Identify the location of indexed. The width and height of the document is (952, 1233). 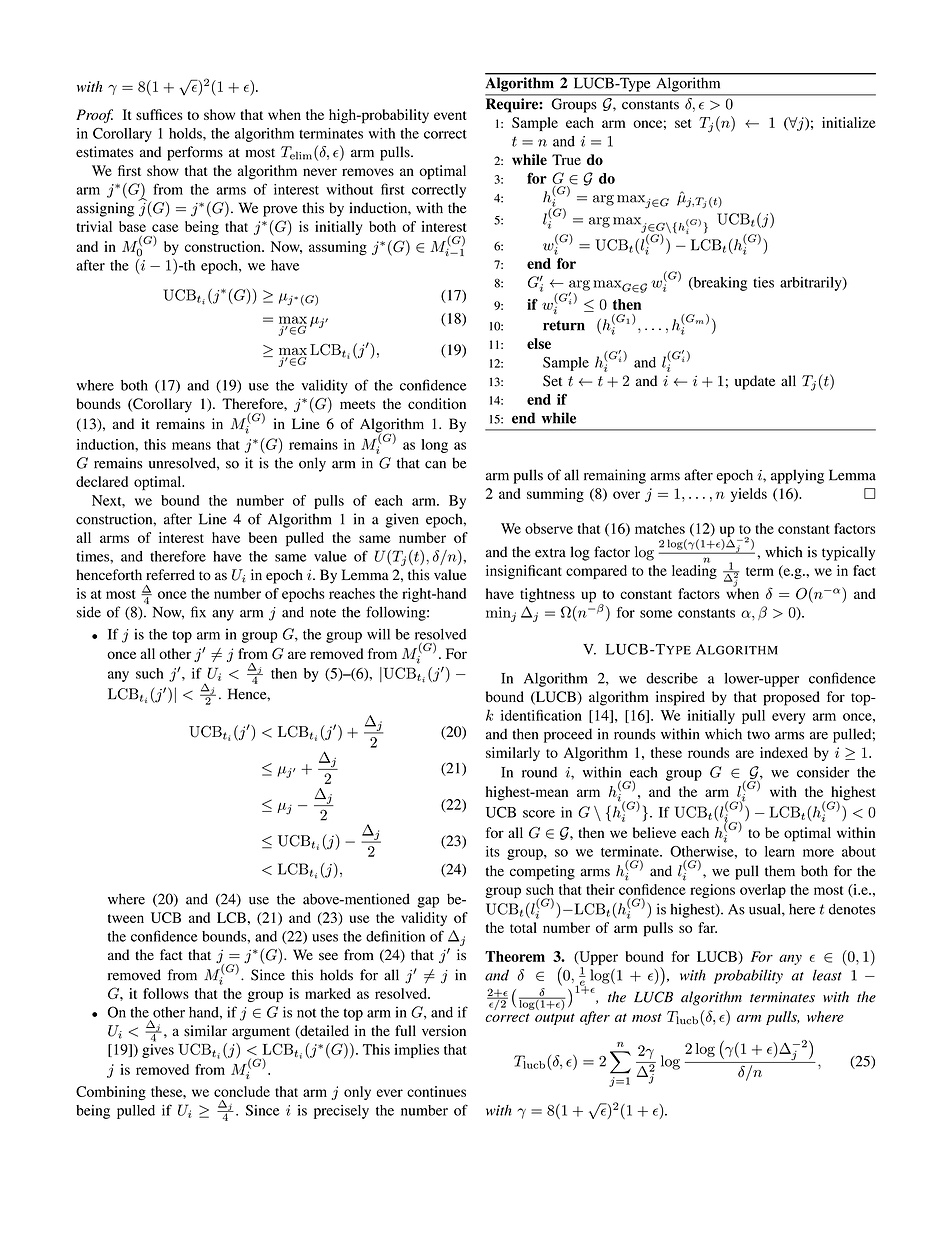
(784, 752).
